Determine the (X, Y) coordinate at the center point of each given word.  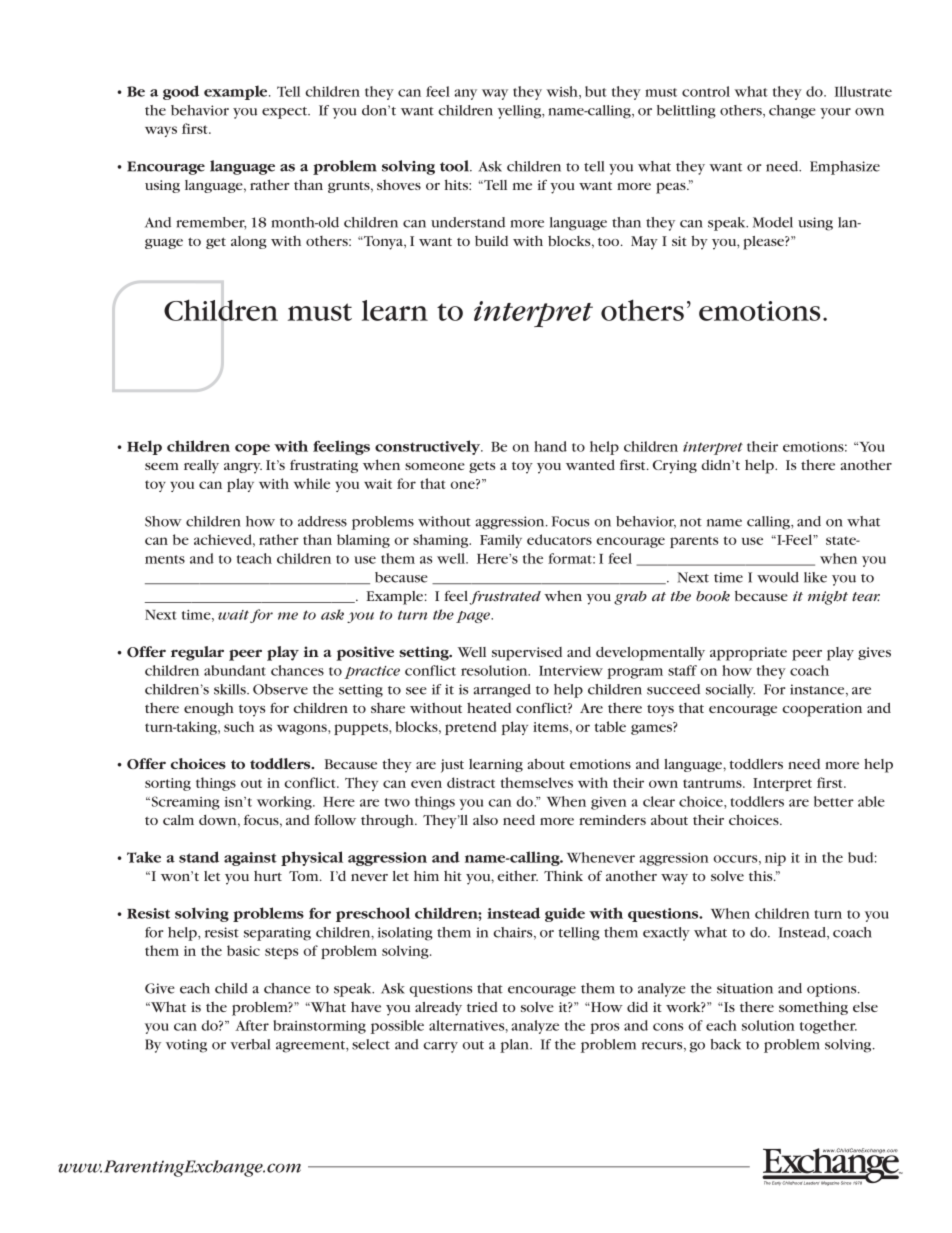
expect (286, 113)
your (835, 113)
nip (775, 859)
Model (773, 222)
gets (482, 467)
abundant (235, 670)
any (466, 94)
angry (243, 468)
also (485, 820)
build (491, 241)
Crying (675, 467)
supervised (527, 654)
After (252, 1025)
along (249, 242)
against (250, 859)
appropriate (748, 654)
